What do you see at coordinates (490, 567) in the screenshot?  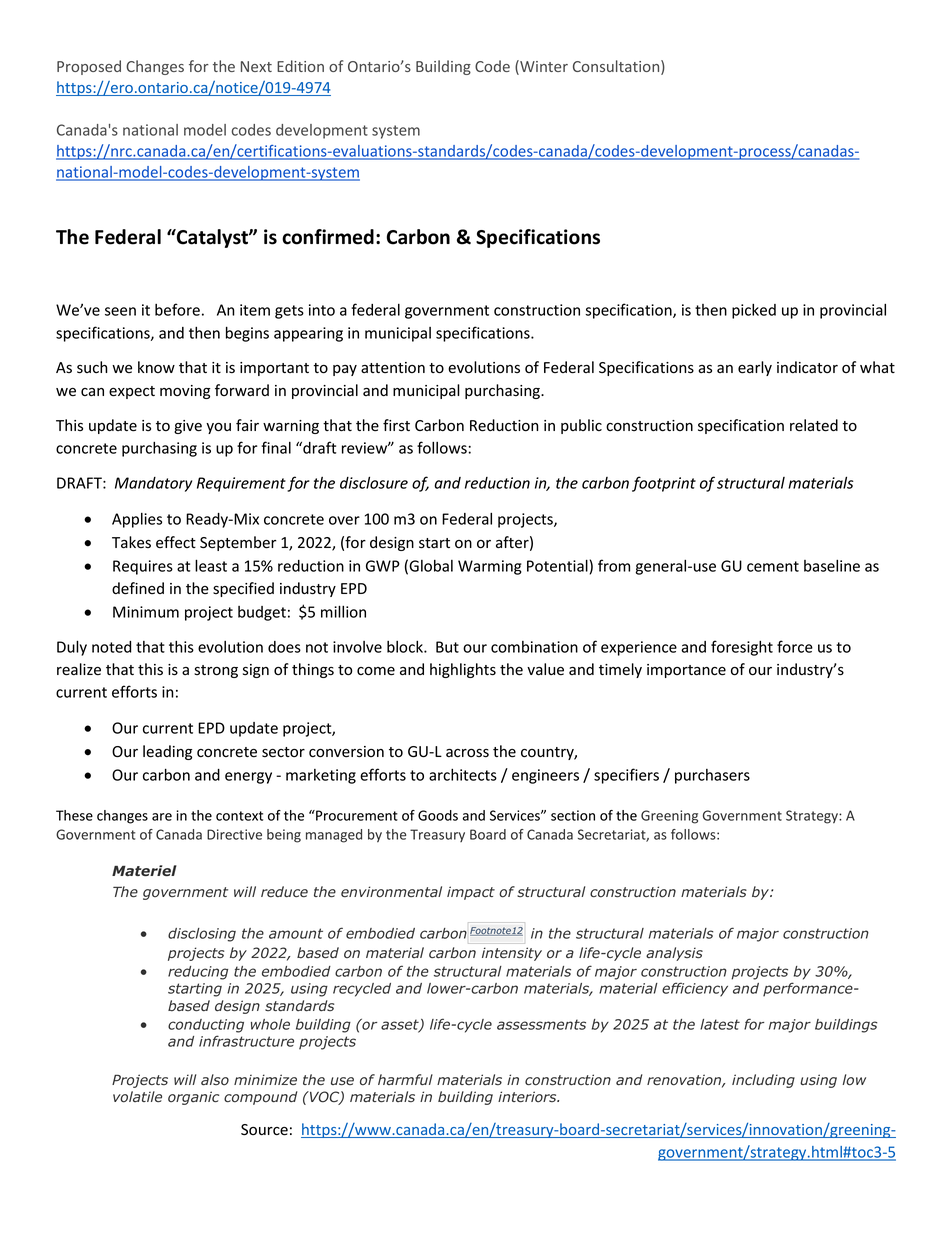 I see `Warming` at bounding box center [490, 567].
